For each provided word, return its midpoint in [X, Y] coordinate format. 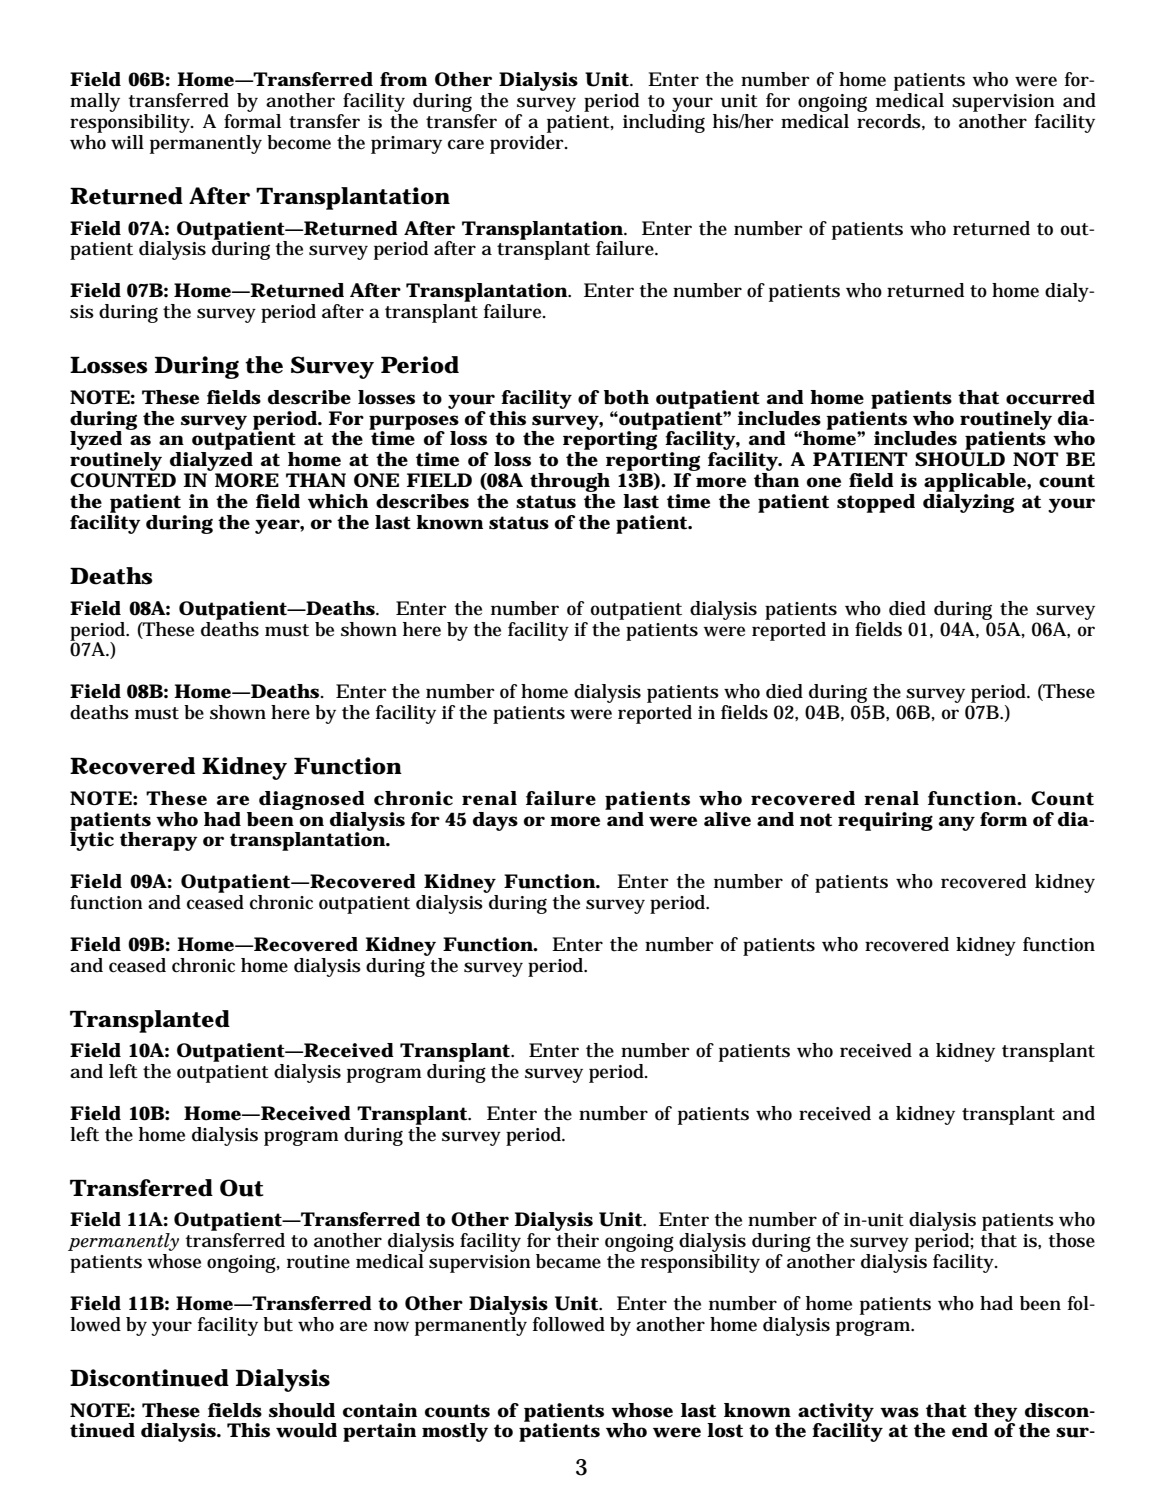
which [338, 501]
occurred [1050, 397]
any [957, 823]
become [299, 142]
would [306, 1430]
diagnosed [312, 800]
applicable [976, 482]
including [664, 123]
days [495, 821]
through [570, 484]
